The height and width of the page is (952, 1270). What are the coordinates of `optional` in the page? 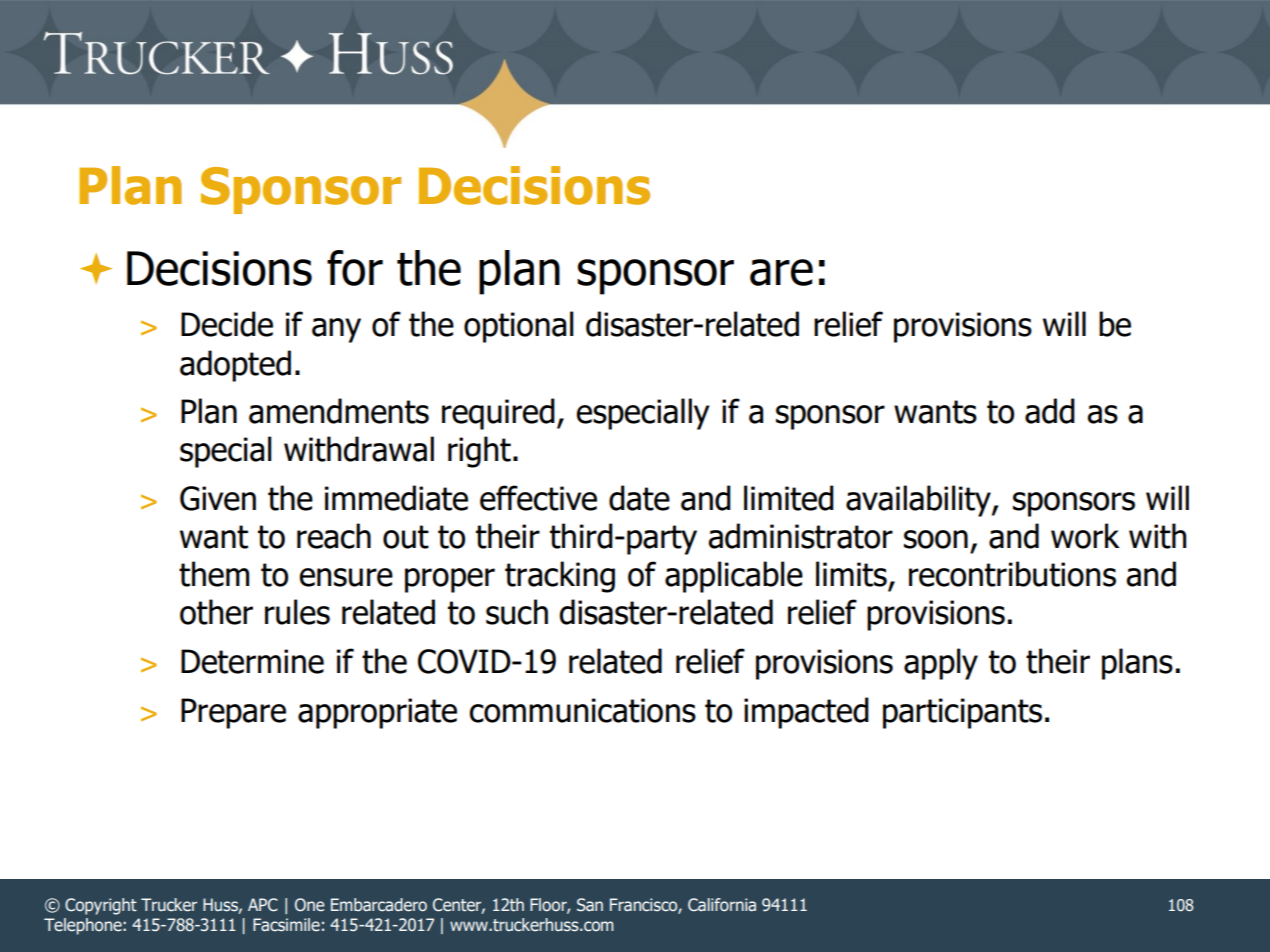 It's located at (519, 327).
